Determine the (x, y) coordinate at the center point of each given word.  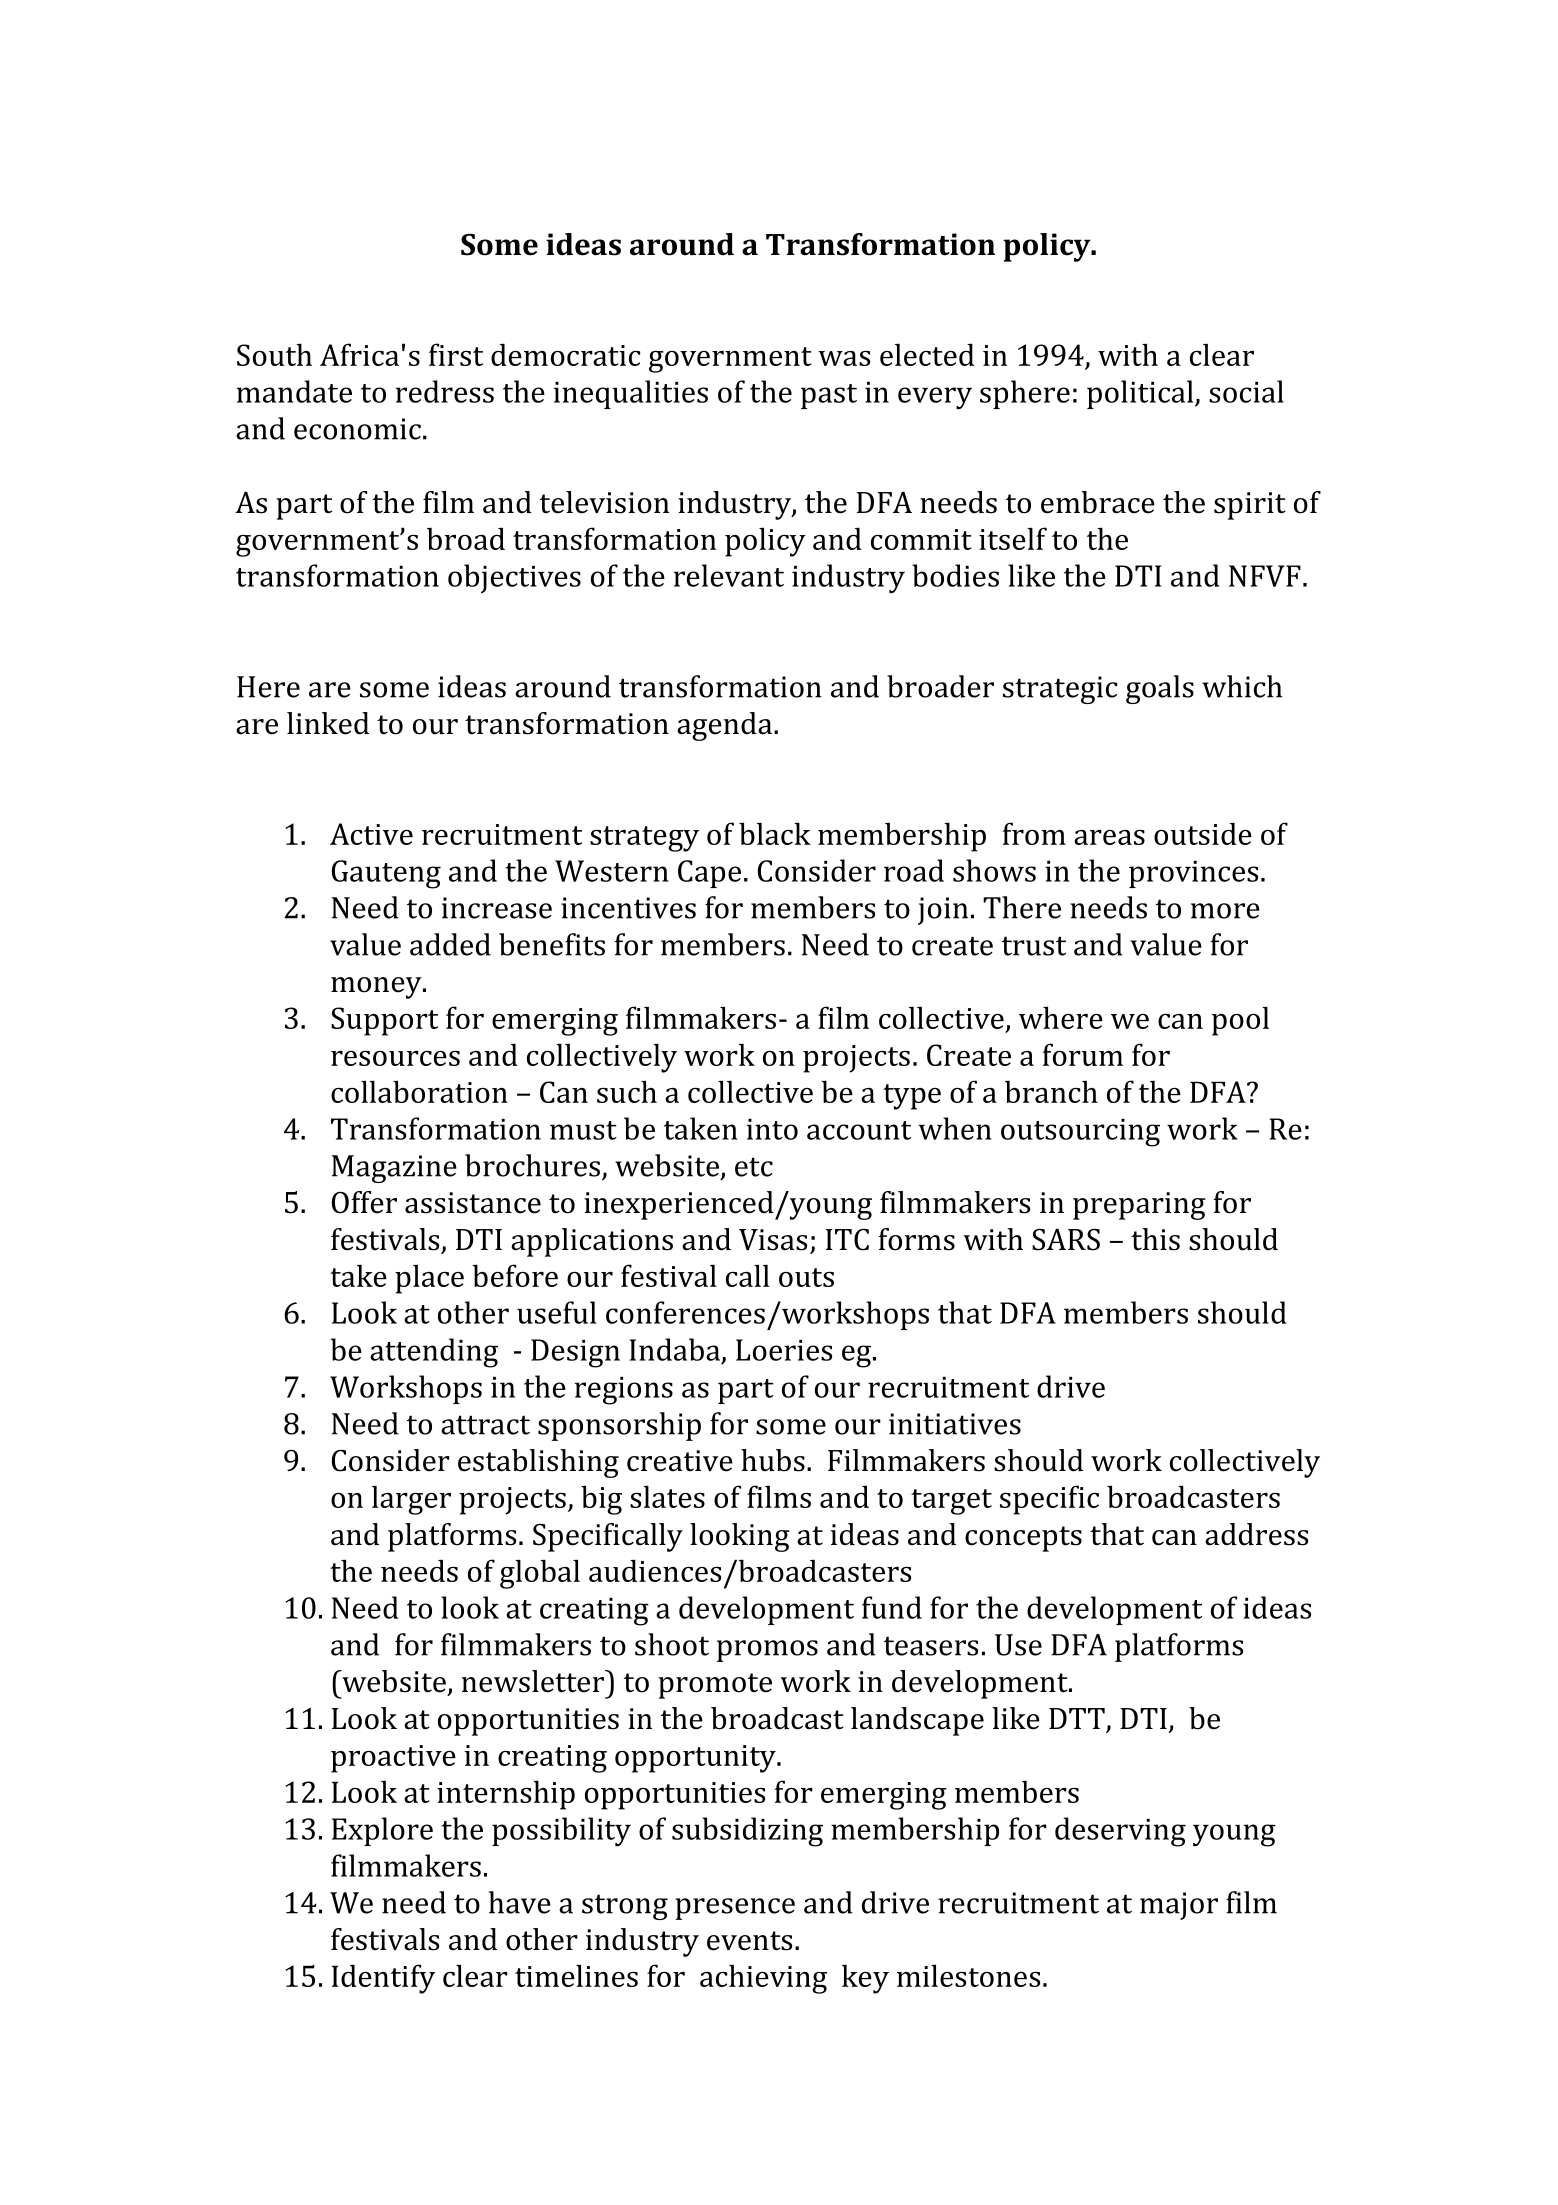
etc (754, 1167)
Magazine (394, 1169)
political (1141, 394)
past (829, 396)
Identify (383, 1979)
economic (357, 429)
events (749, 1941)
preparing (1139, 1206)
